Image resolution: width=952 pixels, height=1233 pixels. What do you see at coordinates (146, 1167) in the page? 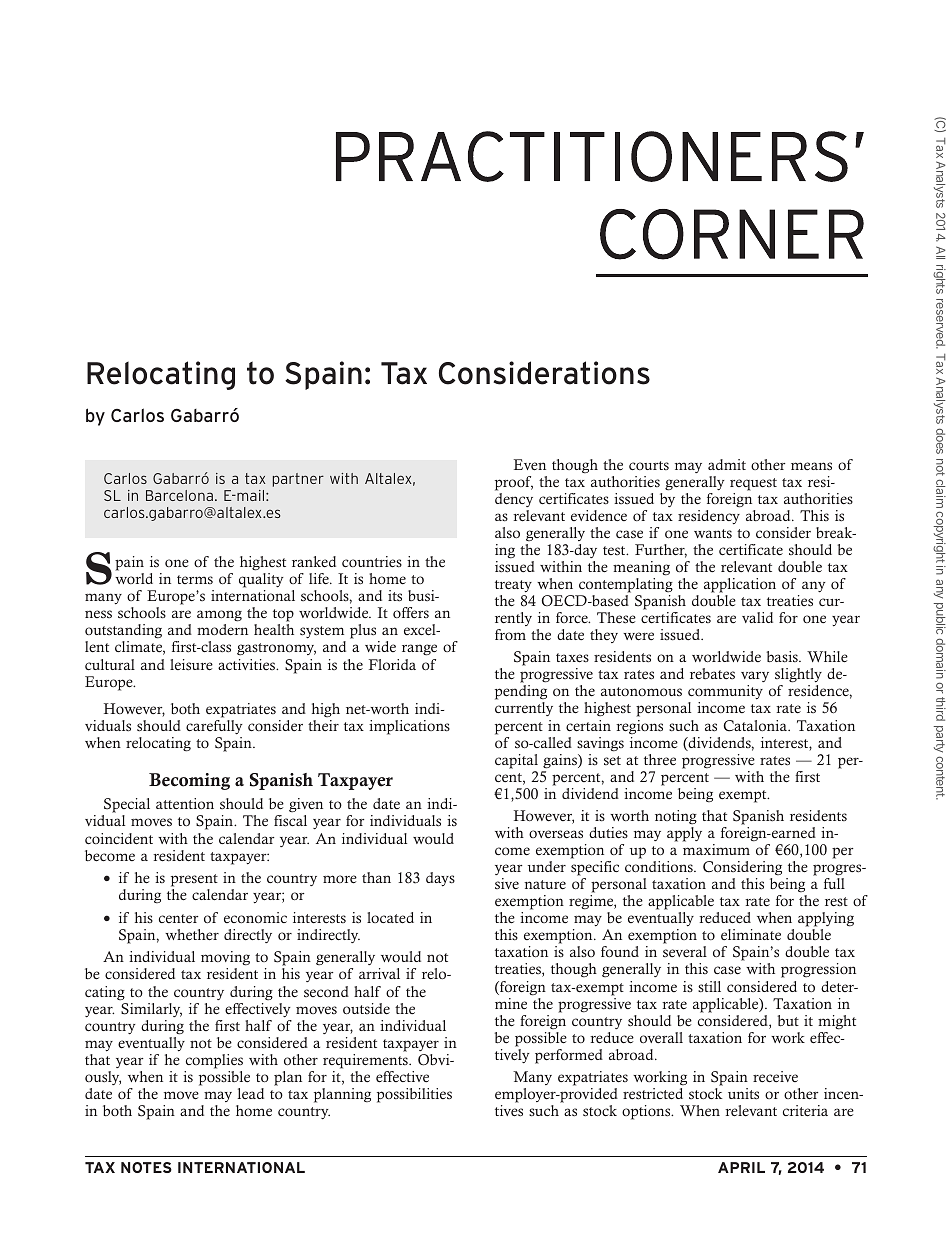
I see `NOTES` at bounding box center [146, 1167].
